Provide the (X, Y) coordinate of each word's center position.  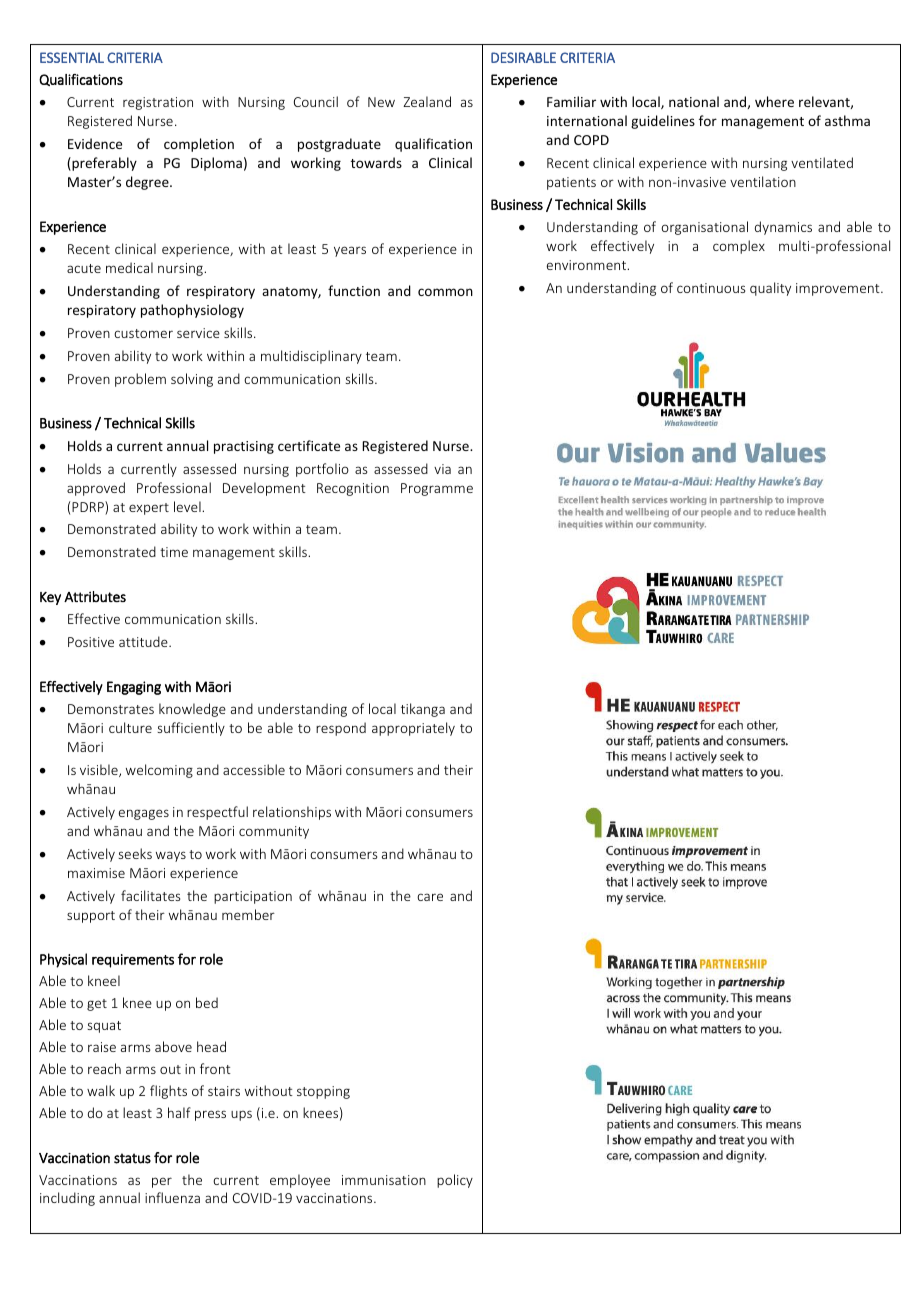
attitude (144, 641)
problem (140, 380)
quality (770, 289)
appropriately (413, 729)
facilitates (150, 895)
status (132, 1158)
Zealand (427, 101)
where (774, 101)
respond (341, 729)
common (445, 292)
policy (455, 1181)
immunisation (384, 1180)
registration (158, 103)
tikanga (423, 710)
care (430, 897)
